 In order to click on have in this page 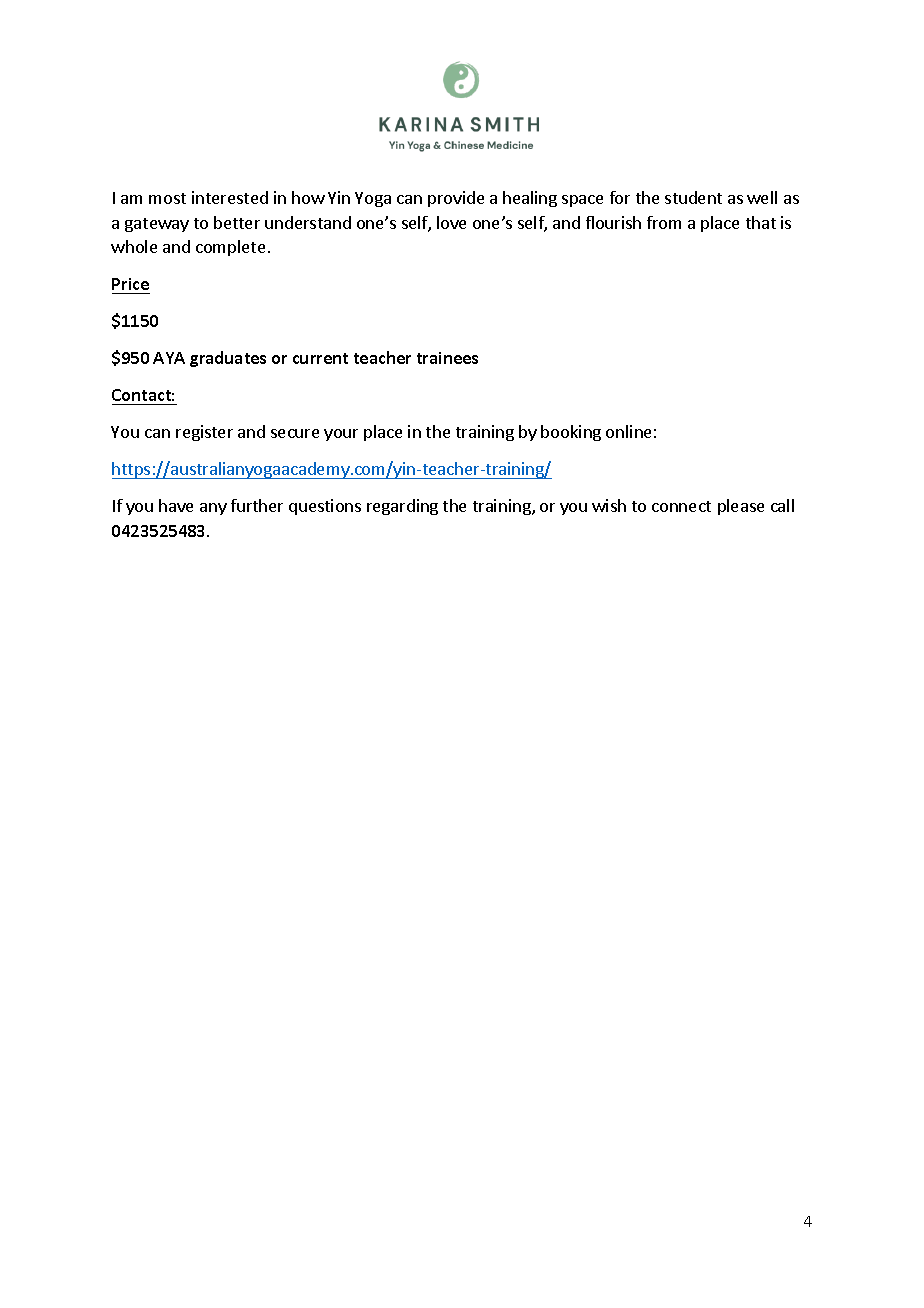, I will do `click(176, 505)`.
